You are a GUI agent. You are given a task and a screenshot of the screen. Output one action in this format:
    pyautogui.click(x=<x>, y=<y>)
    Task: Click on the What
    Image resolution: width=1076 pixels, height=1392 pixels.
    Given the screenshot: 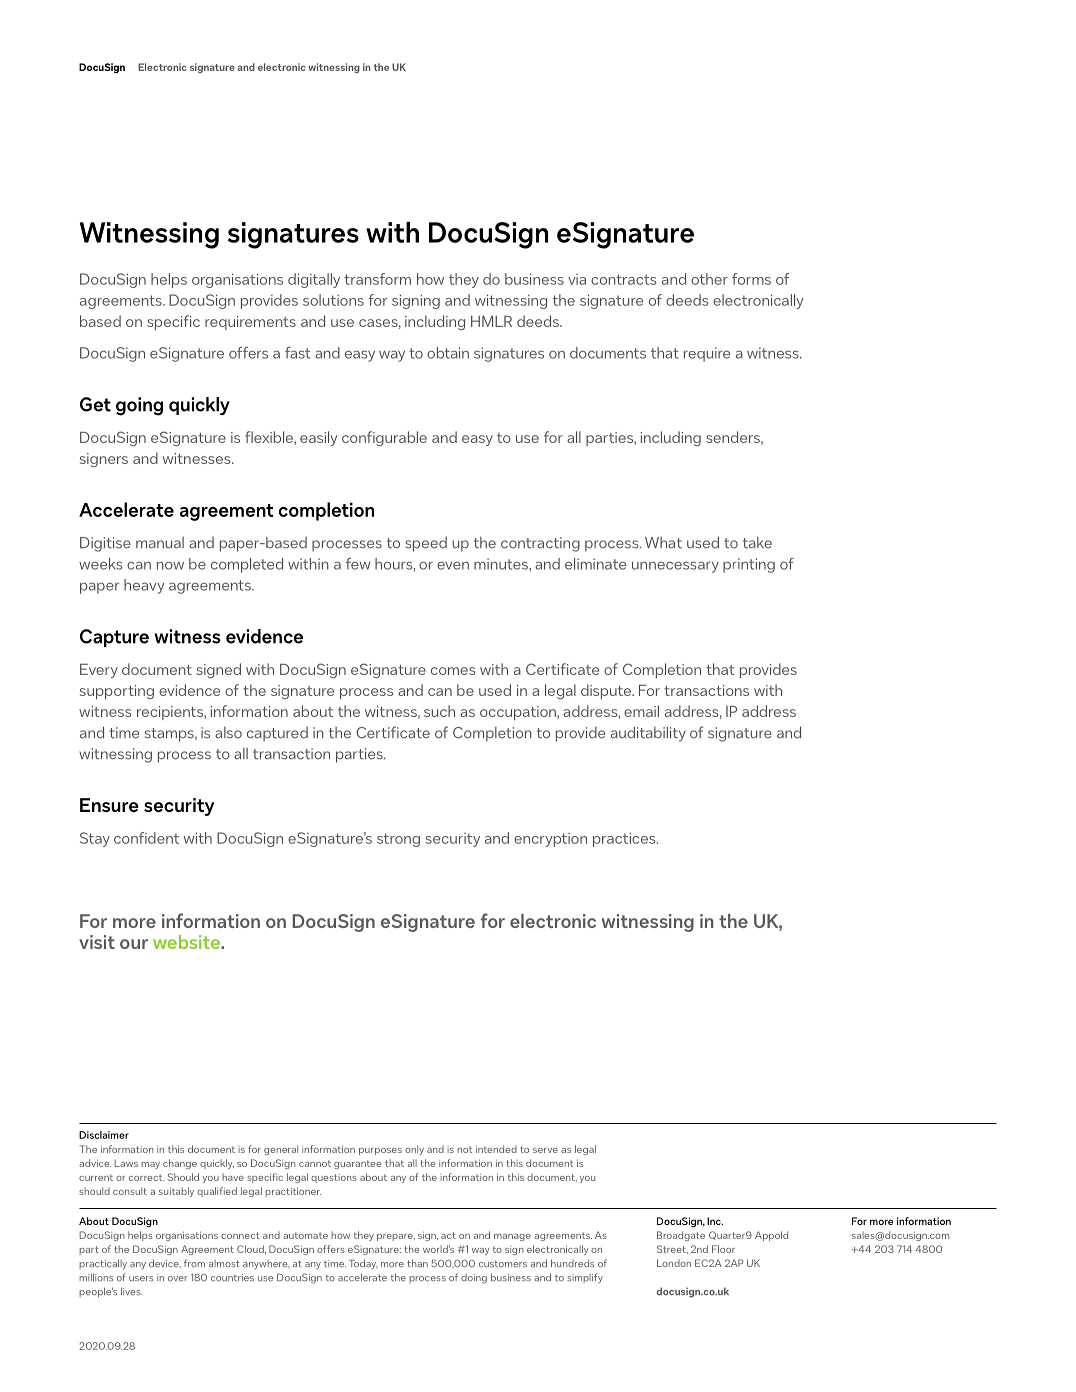 What is the action you would take?
    pyautogui.click(x=663, y=543)
